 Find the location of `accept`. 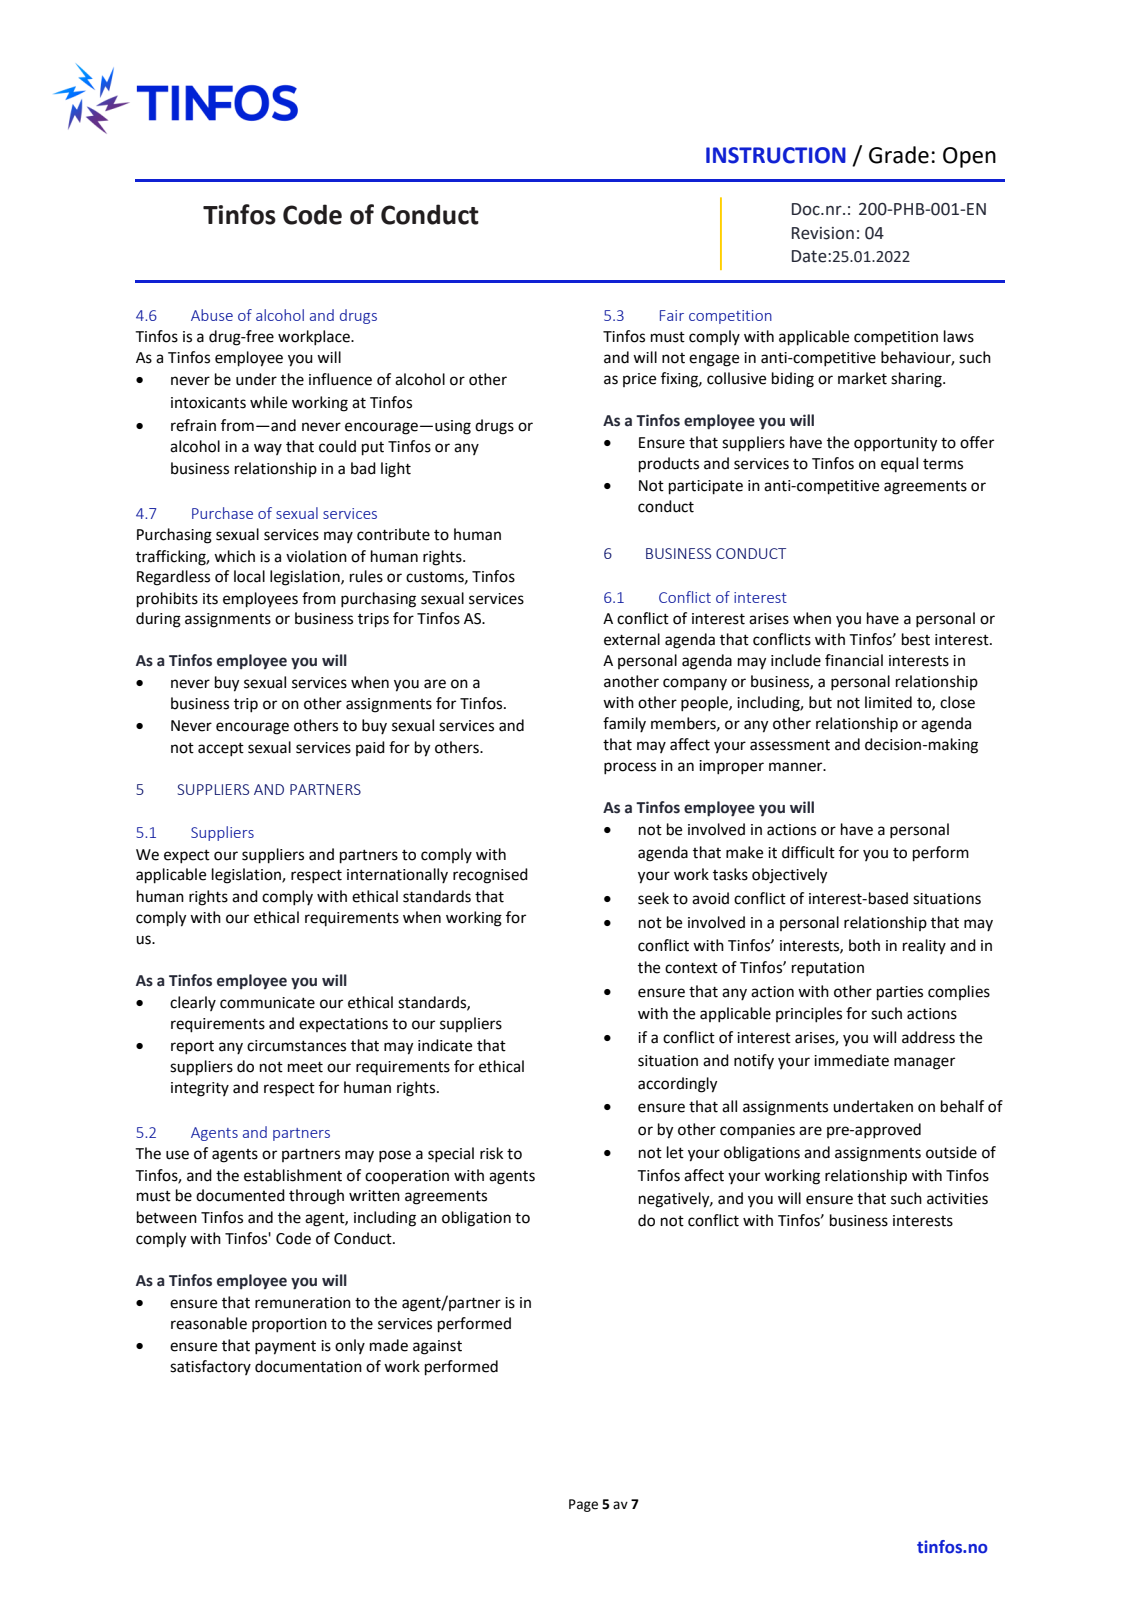

accept is located at coordinates (221, 750).
